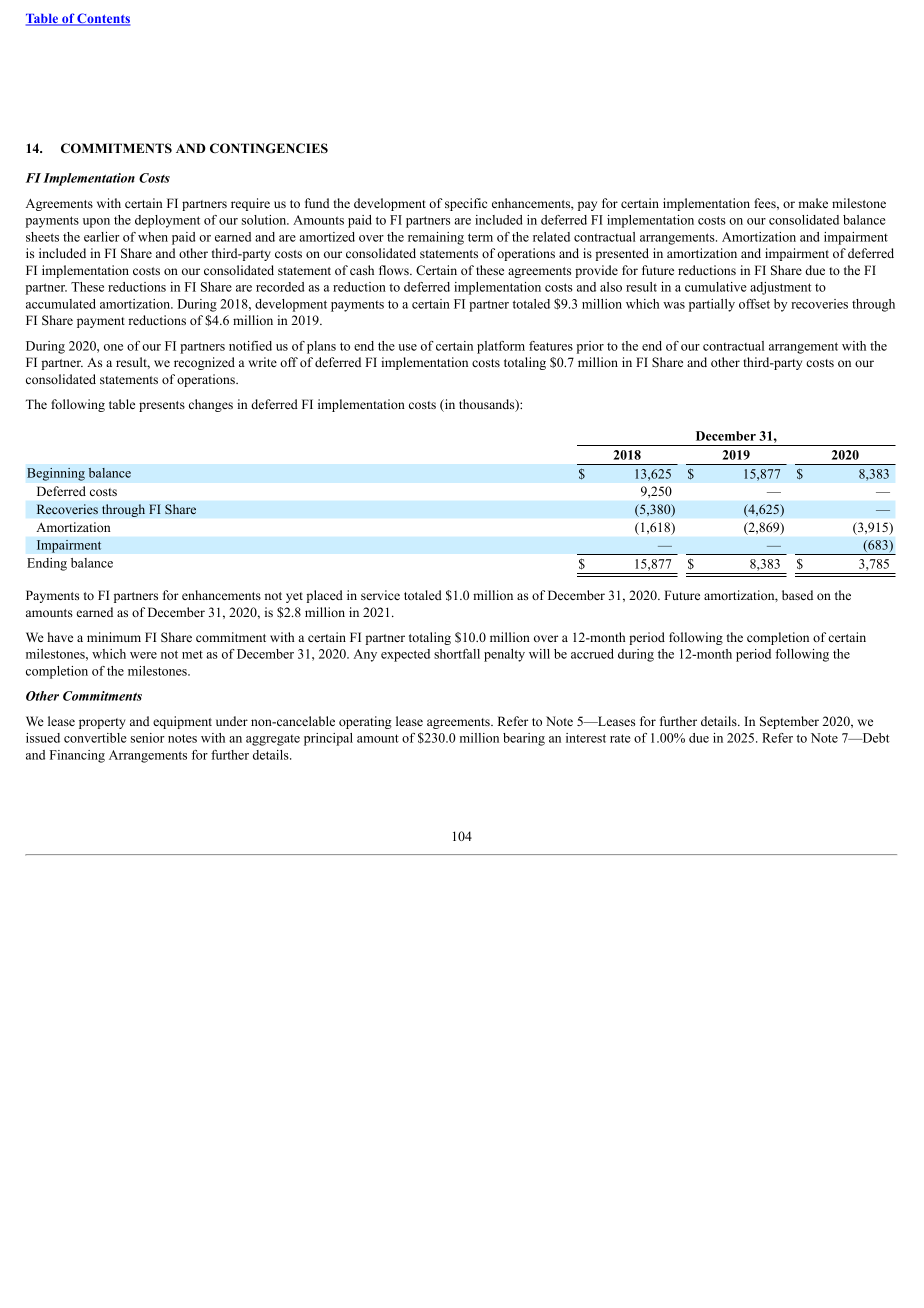  I want to click on Contents, so click(103, 19).
